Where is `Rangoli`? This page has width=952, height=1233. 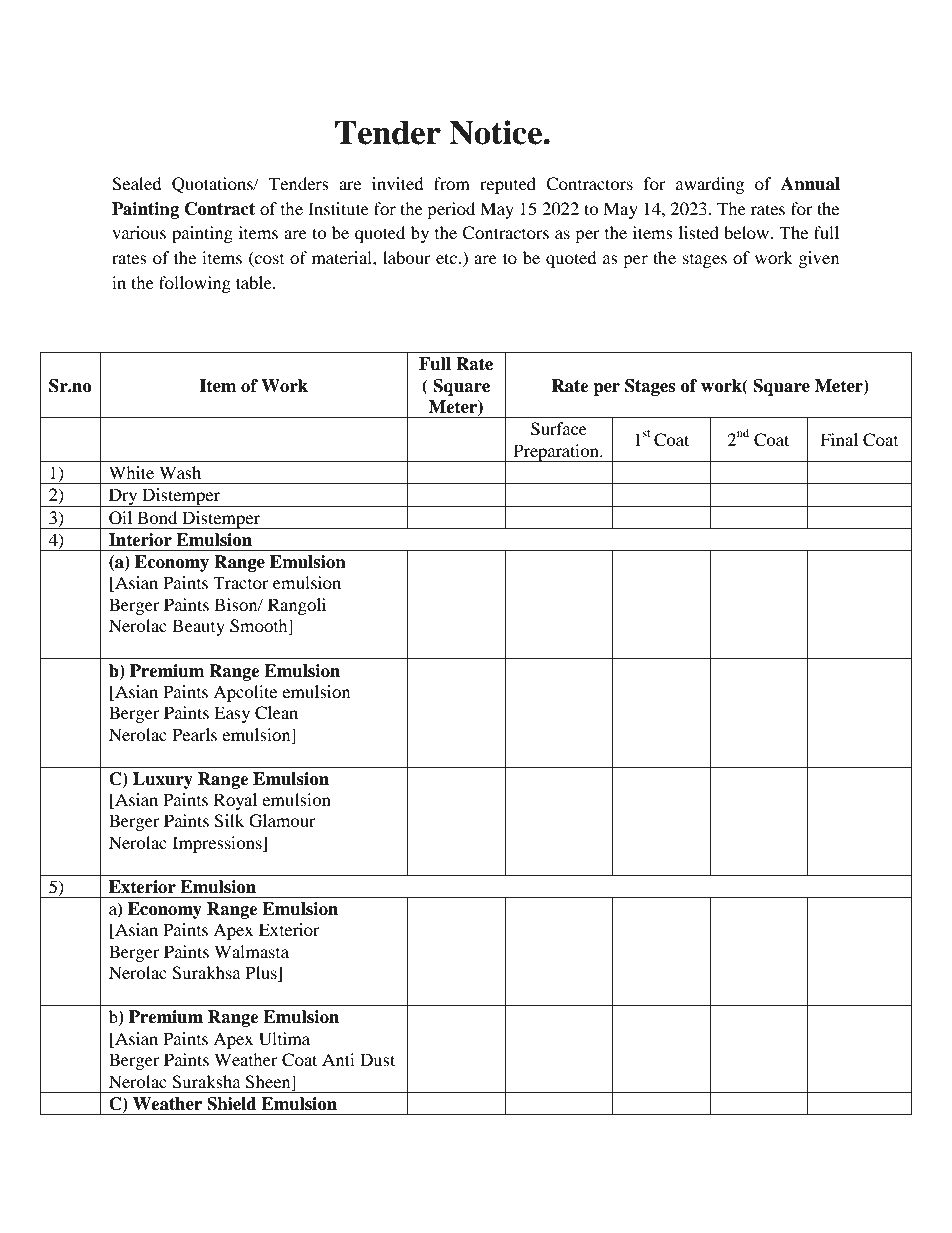 Rangoli is located at coordinates (297, 606).
